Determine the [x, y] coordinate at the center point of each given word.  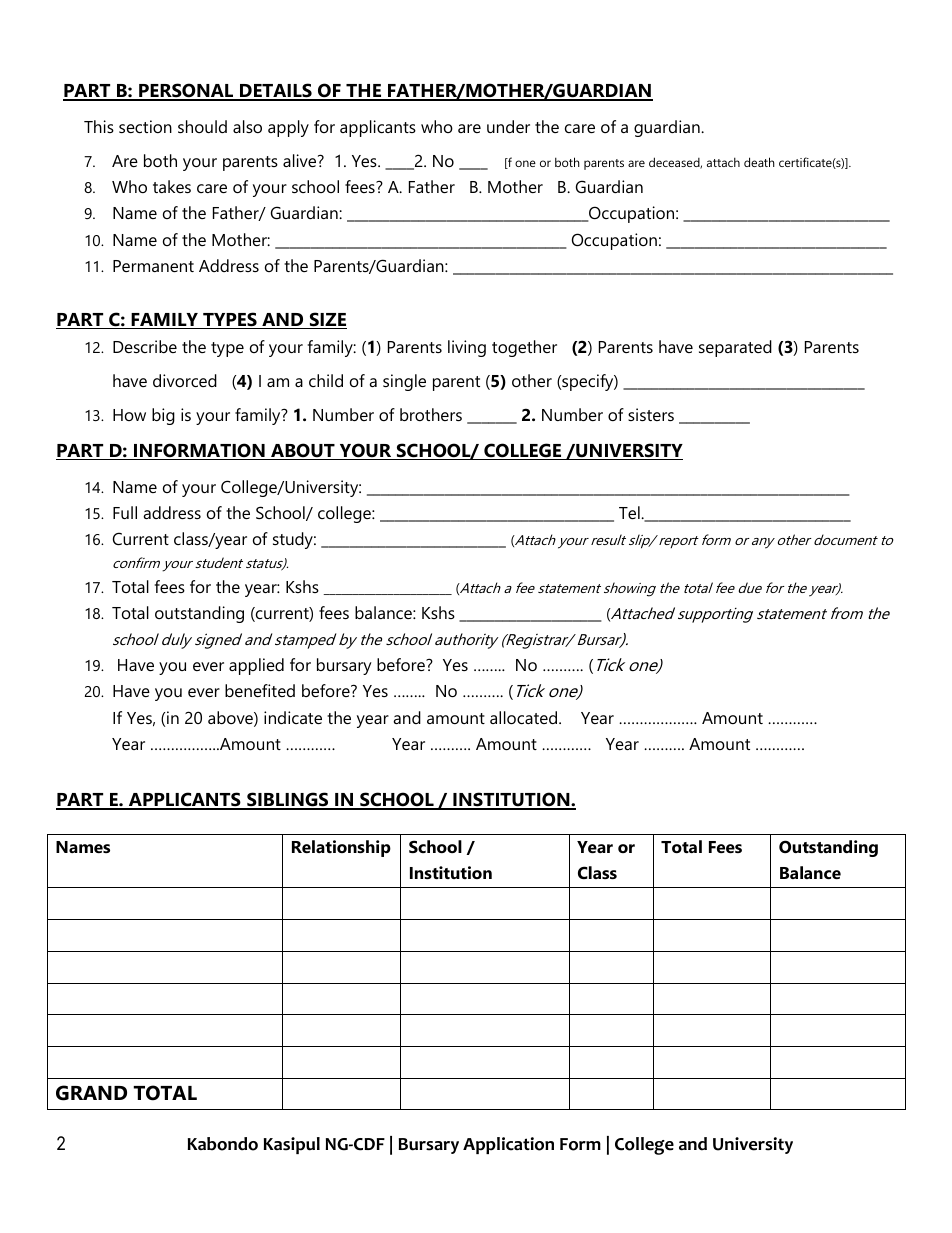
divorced [185, 380]
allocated [525, 717]
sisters [651, 414]
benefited [260, 690]
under [508, 126]
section [145, 126]
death [759, 162]
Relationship [341, 848]
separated [735, 348]
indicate [293, 717]
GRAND [91, 1093]
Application [508, 1145]
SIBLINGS [288, 800]
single [404, 382]
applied [256, 666]
